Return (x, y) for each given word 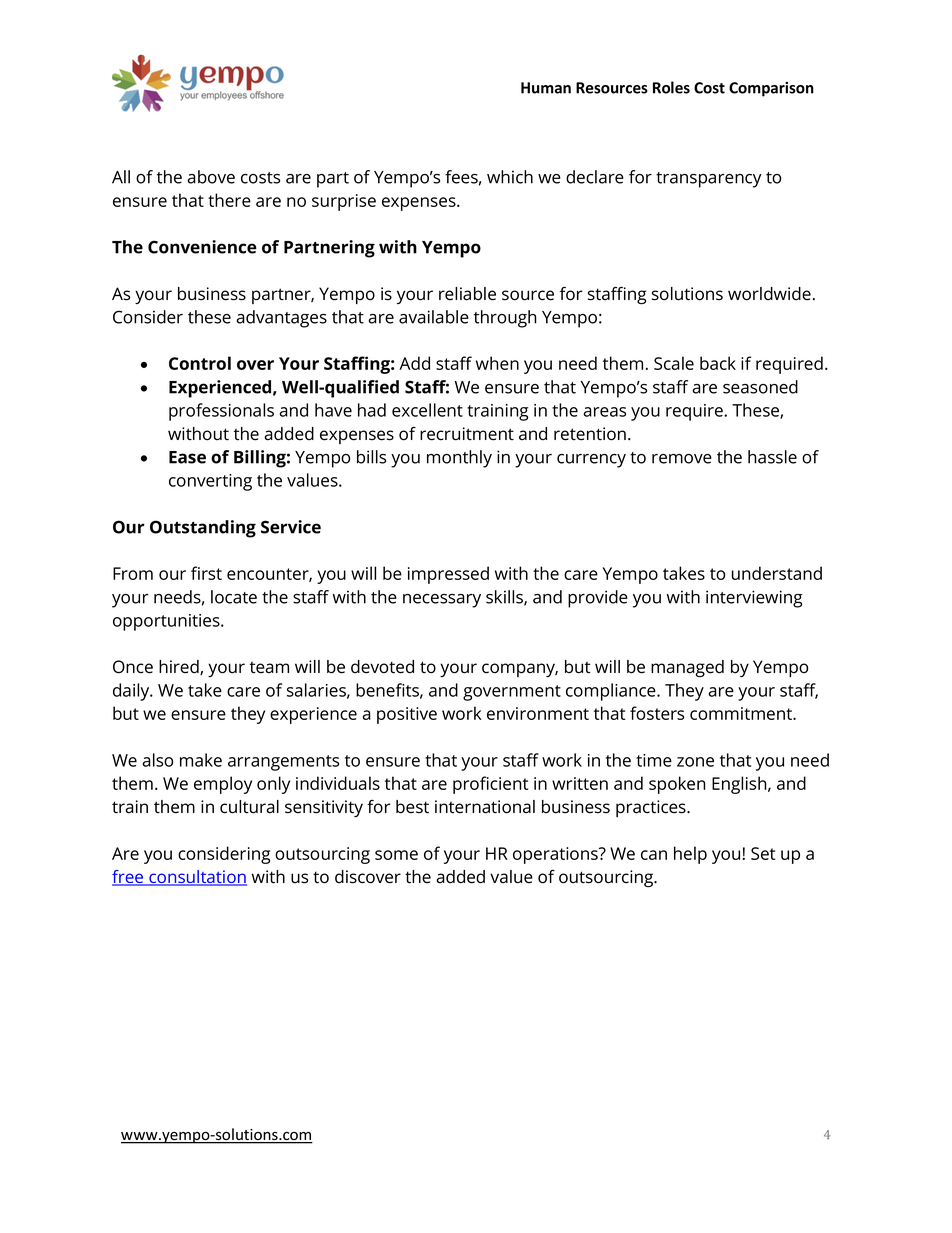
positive (407, 715)
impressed (448, 575)
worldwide (769, 294)
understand (777, 573)
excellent (427, 410)
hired (180, 667)
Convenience (202, 247)
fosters (657, 713)
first (206, 573)
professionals (221, 412)
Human (546, 88)
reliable (467, 294)
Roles (671, 87)
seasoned (760, 387)
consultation (197, 878)
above (211, 177)
